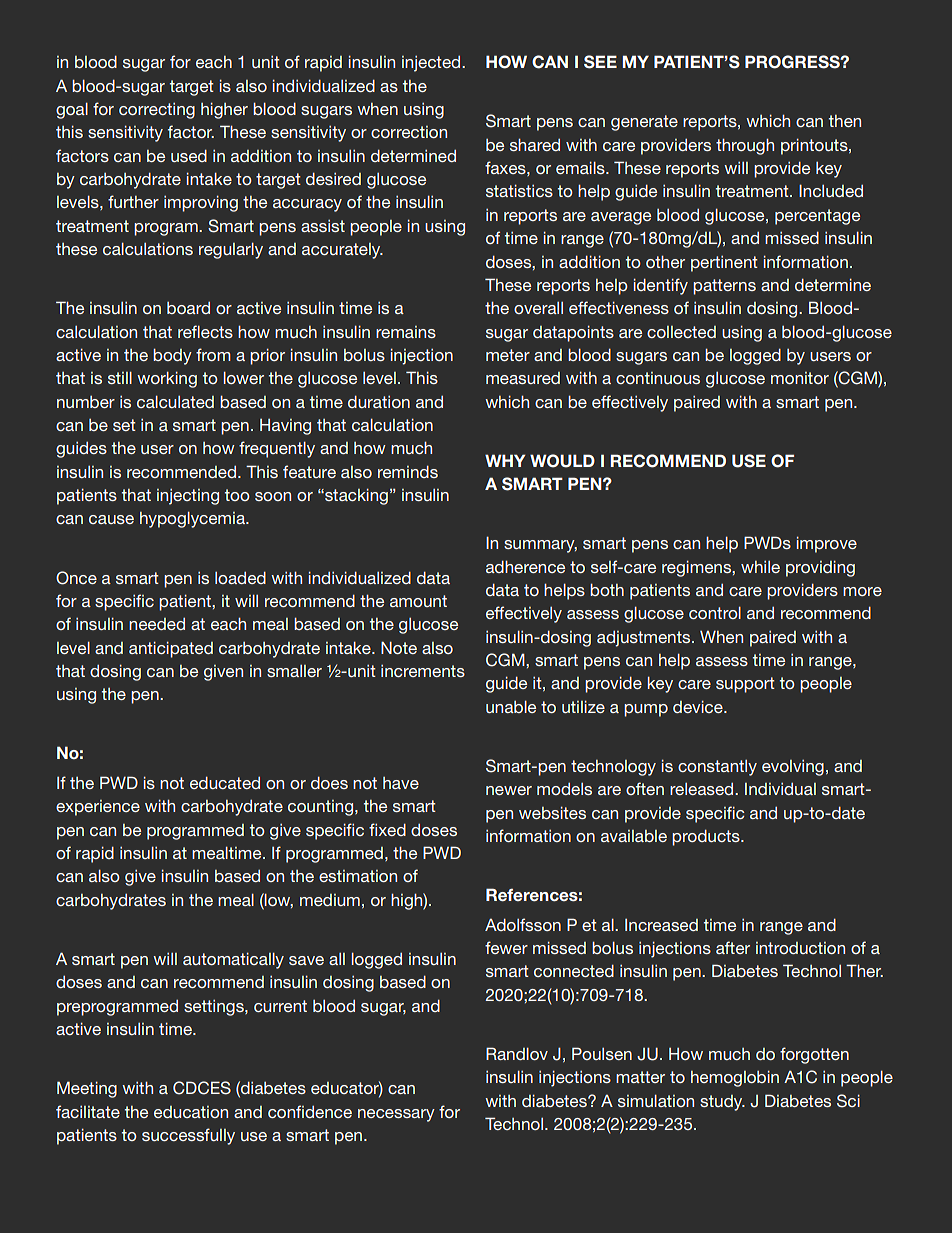 This screenshot has width=952, height=1233. What do you see at coordinates (505, 460) in the screenshot?
I see `WHY` at bounding box center [505, 460].
